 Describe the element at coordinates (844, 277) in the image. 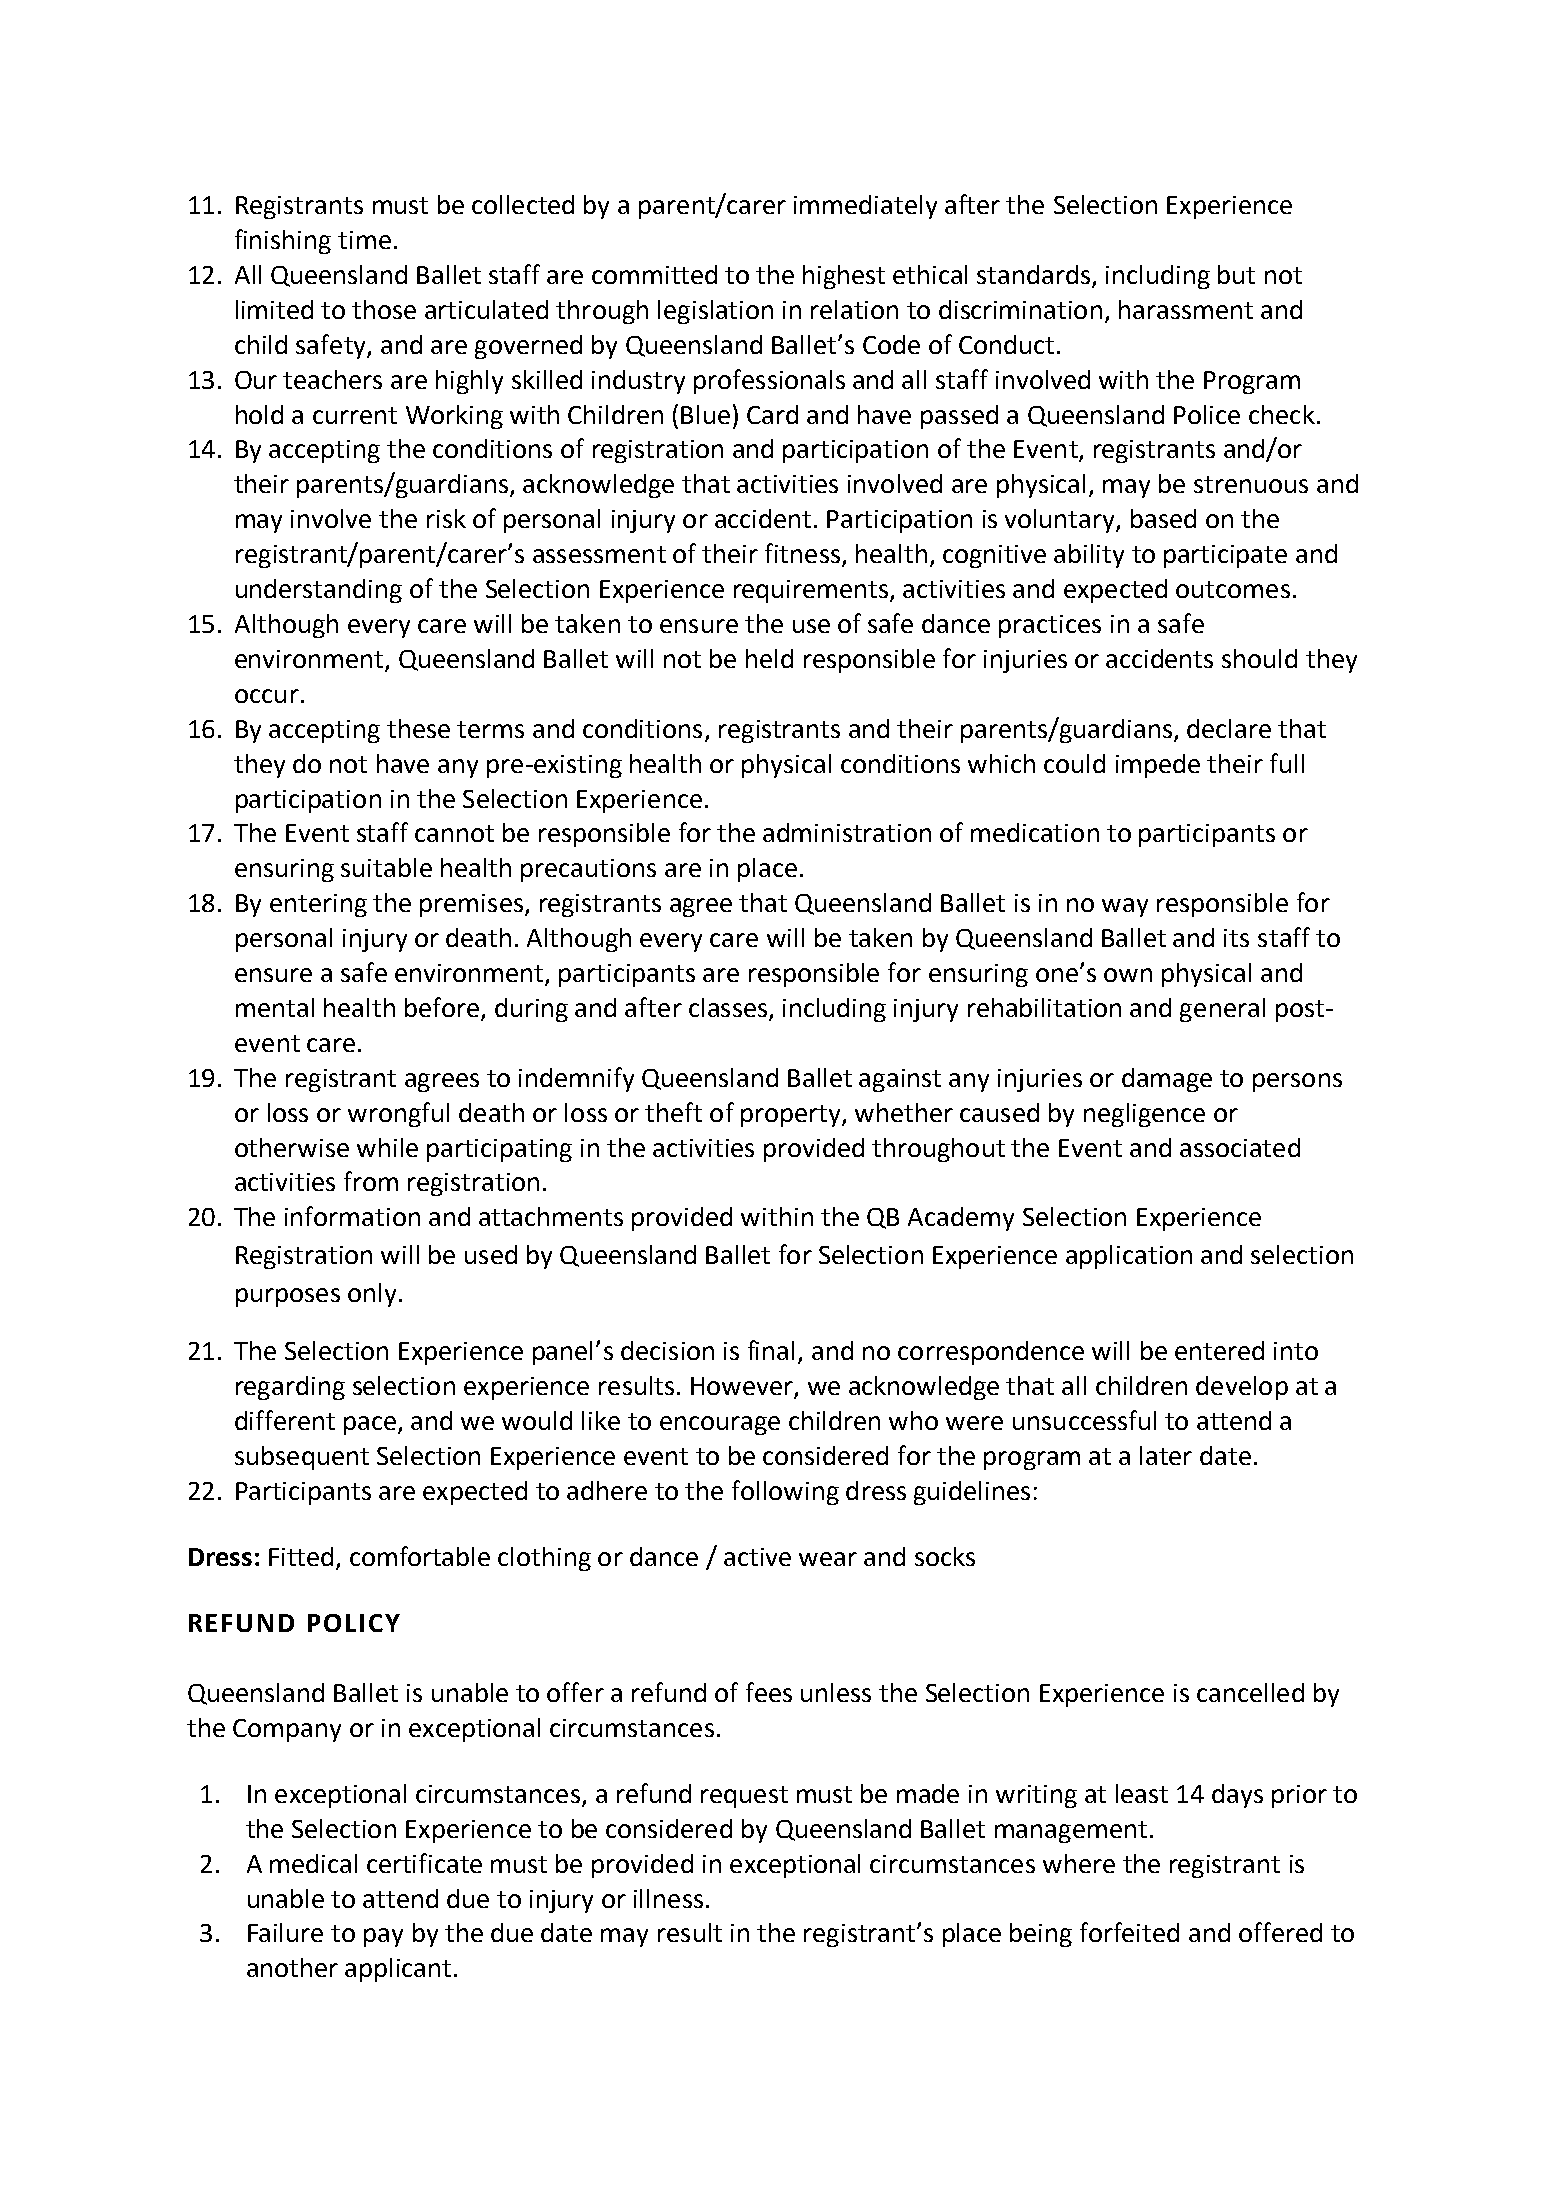

I see `highest` at that location.
